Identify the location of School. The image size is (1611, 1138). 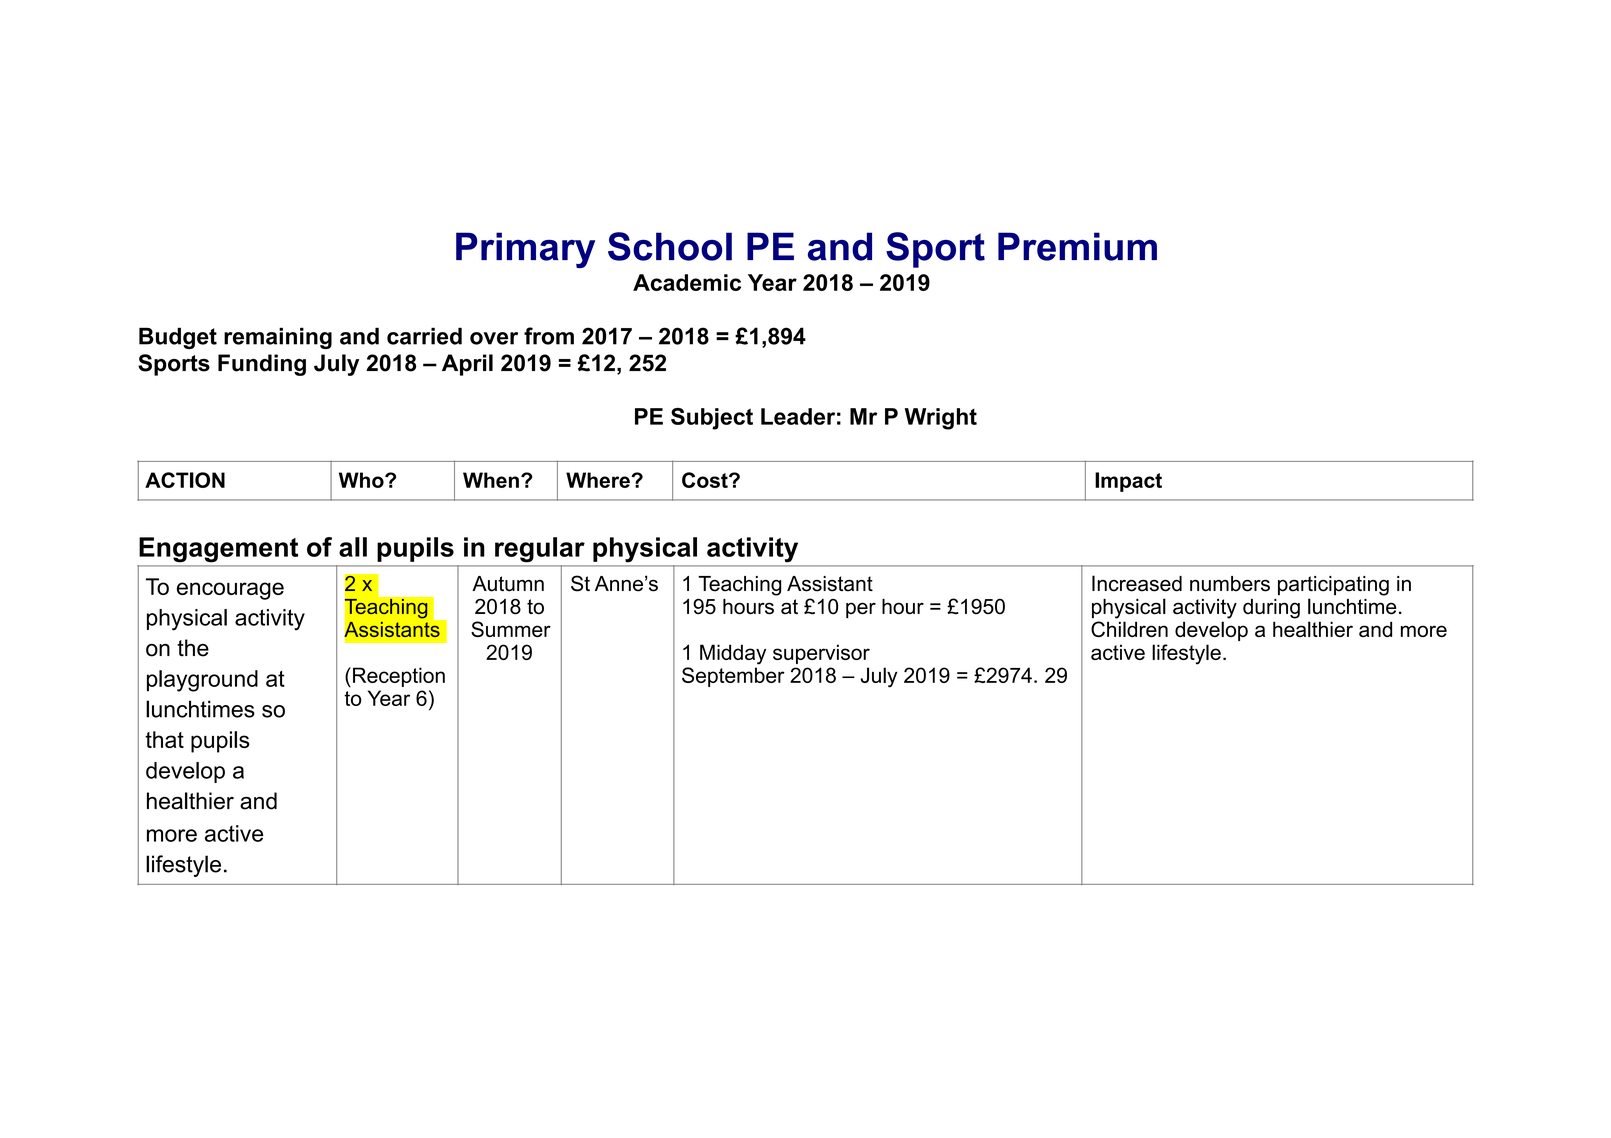
(670, 246).
